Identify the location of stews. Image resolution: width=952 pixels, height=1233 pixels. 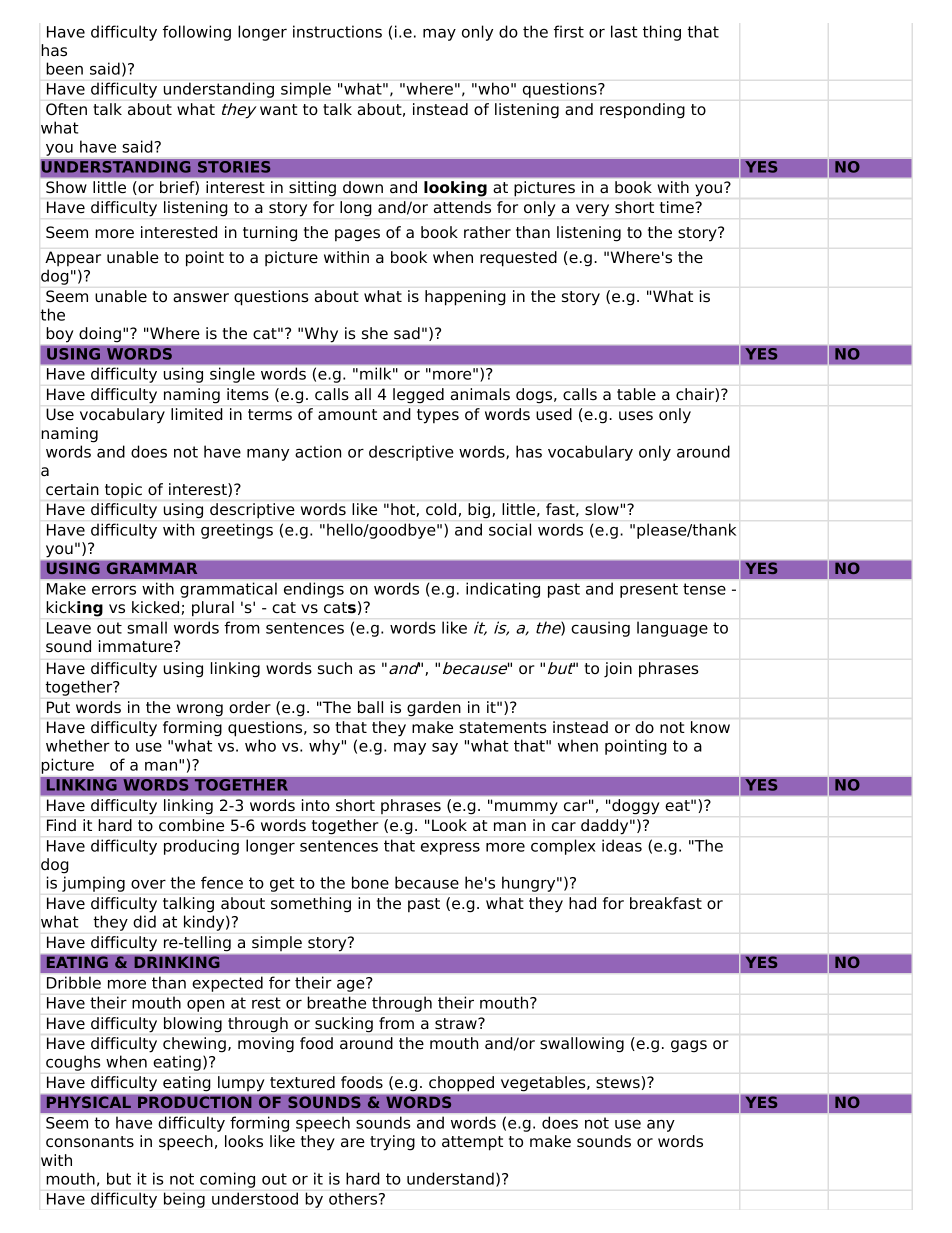
(618, 1083).
